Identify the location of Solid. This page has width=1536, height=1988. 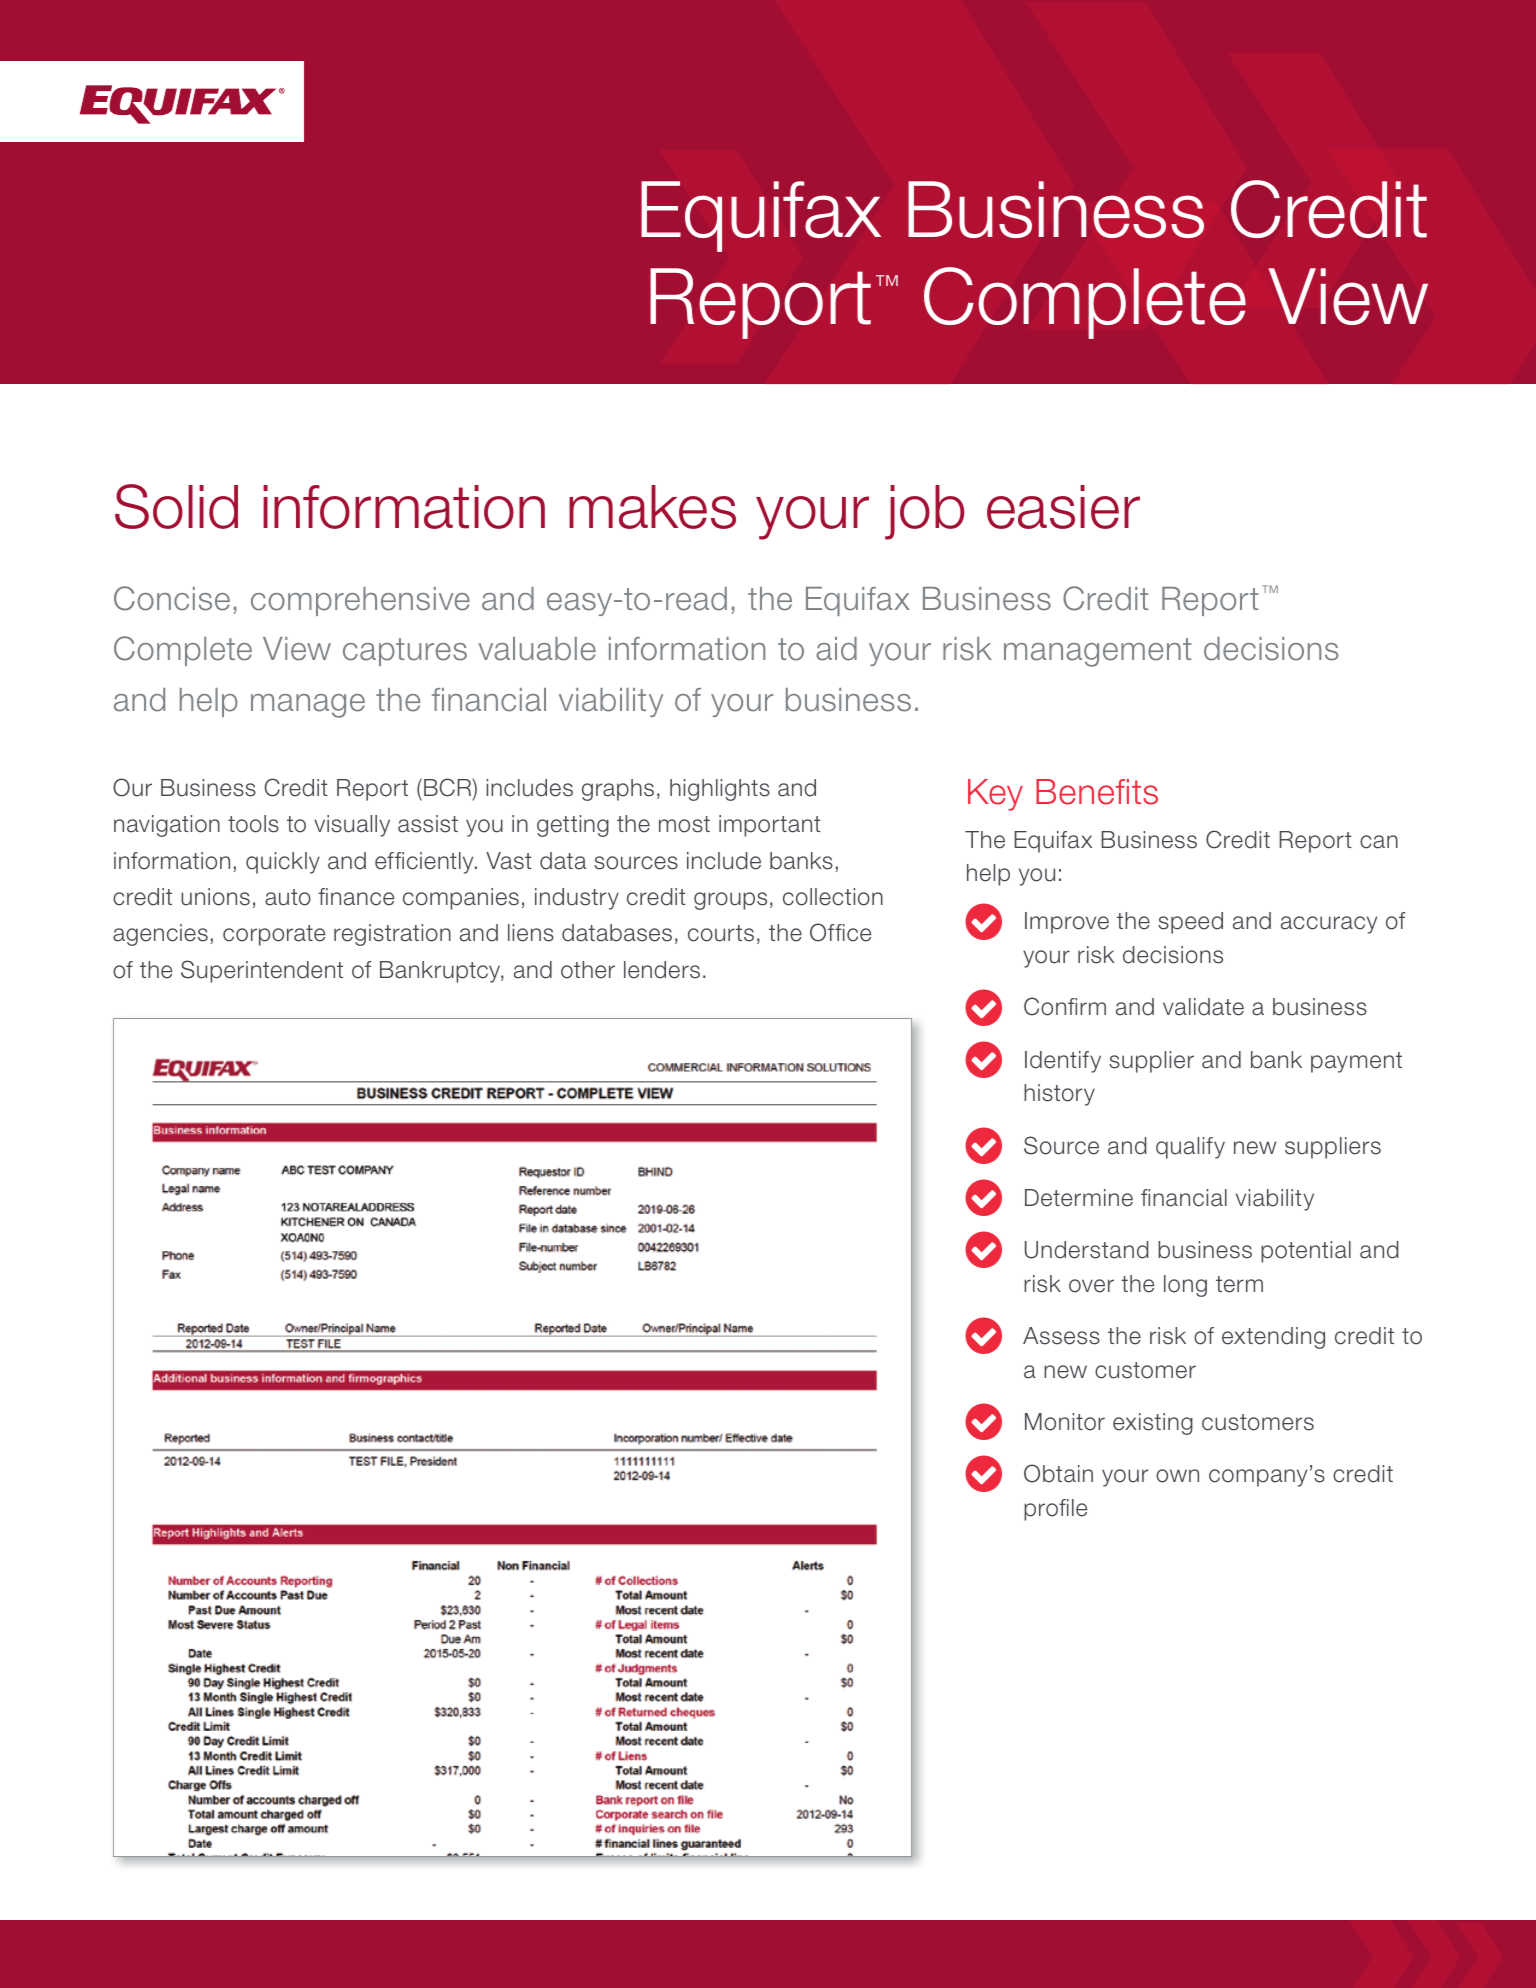
(176, 506).
